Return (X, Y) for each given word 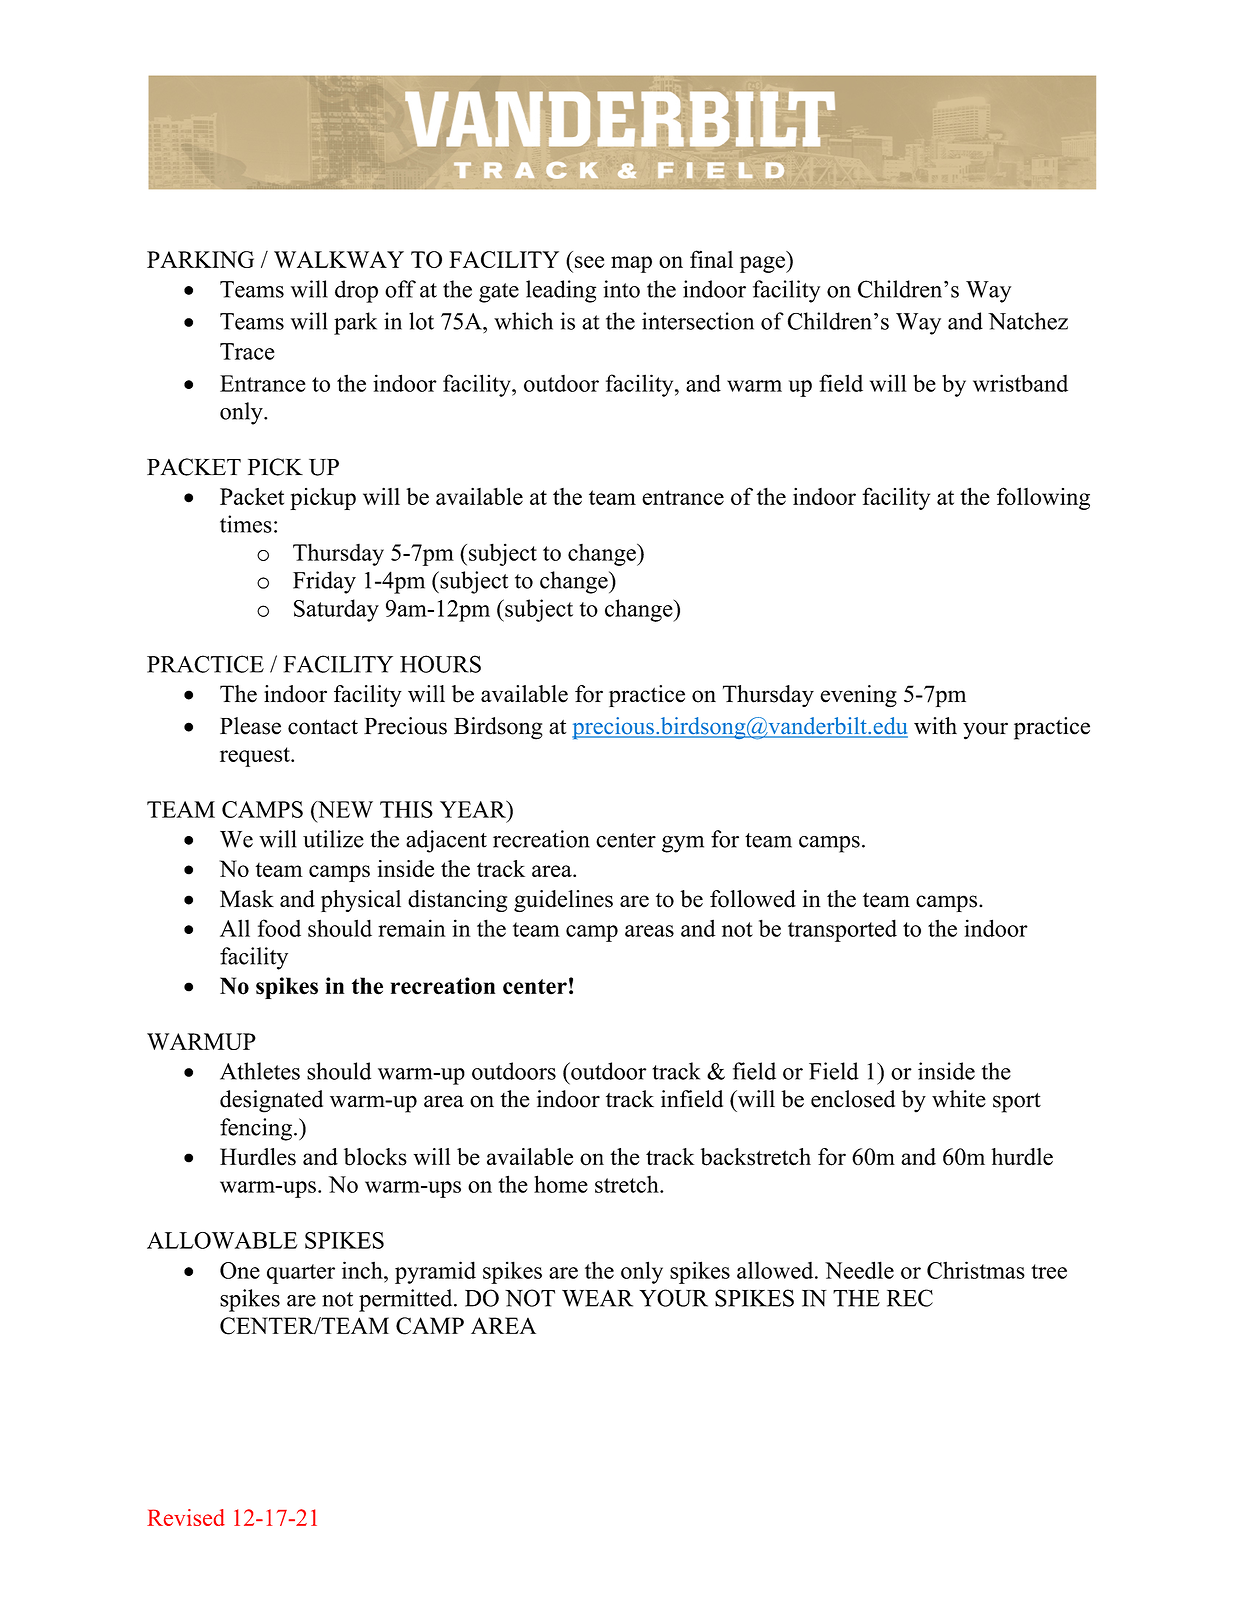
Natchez (1028, 321)
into (621, 289)
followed (753, 899)
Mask (247, 899)
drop (356, 291)
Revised (186, 1517)
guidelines (563, 901)
